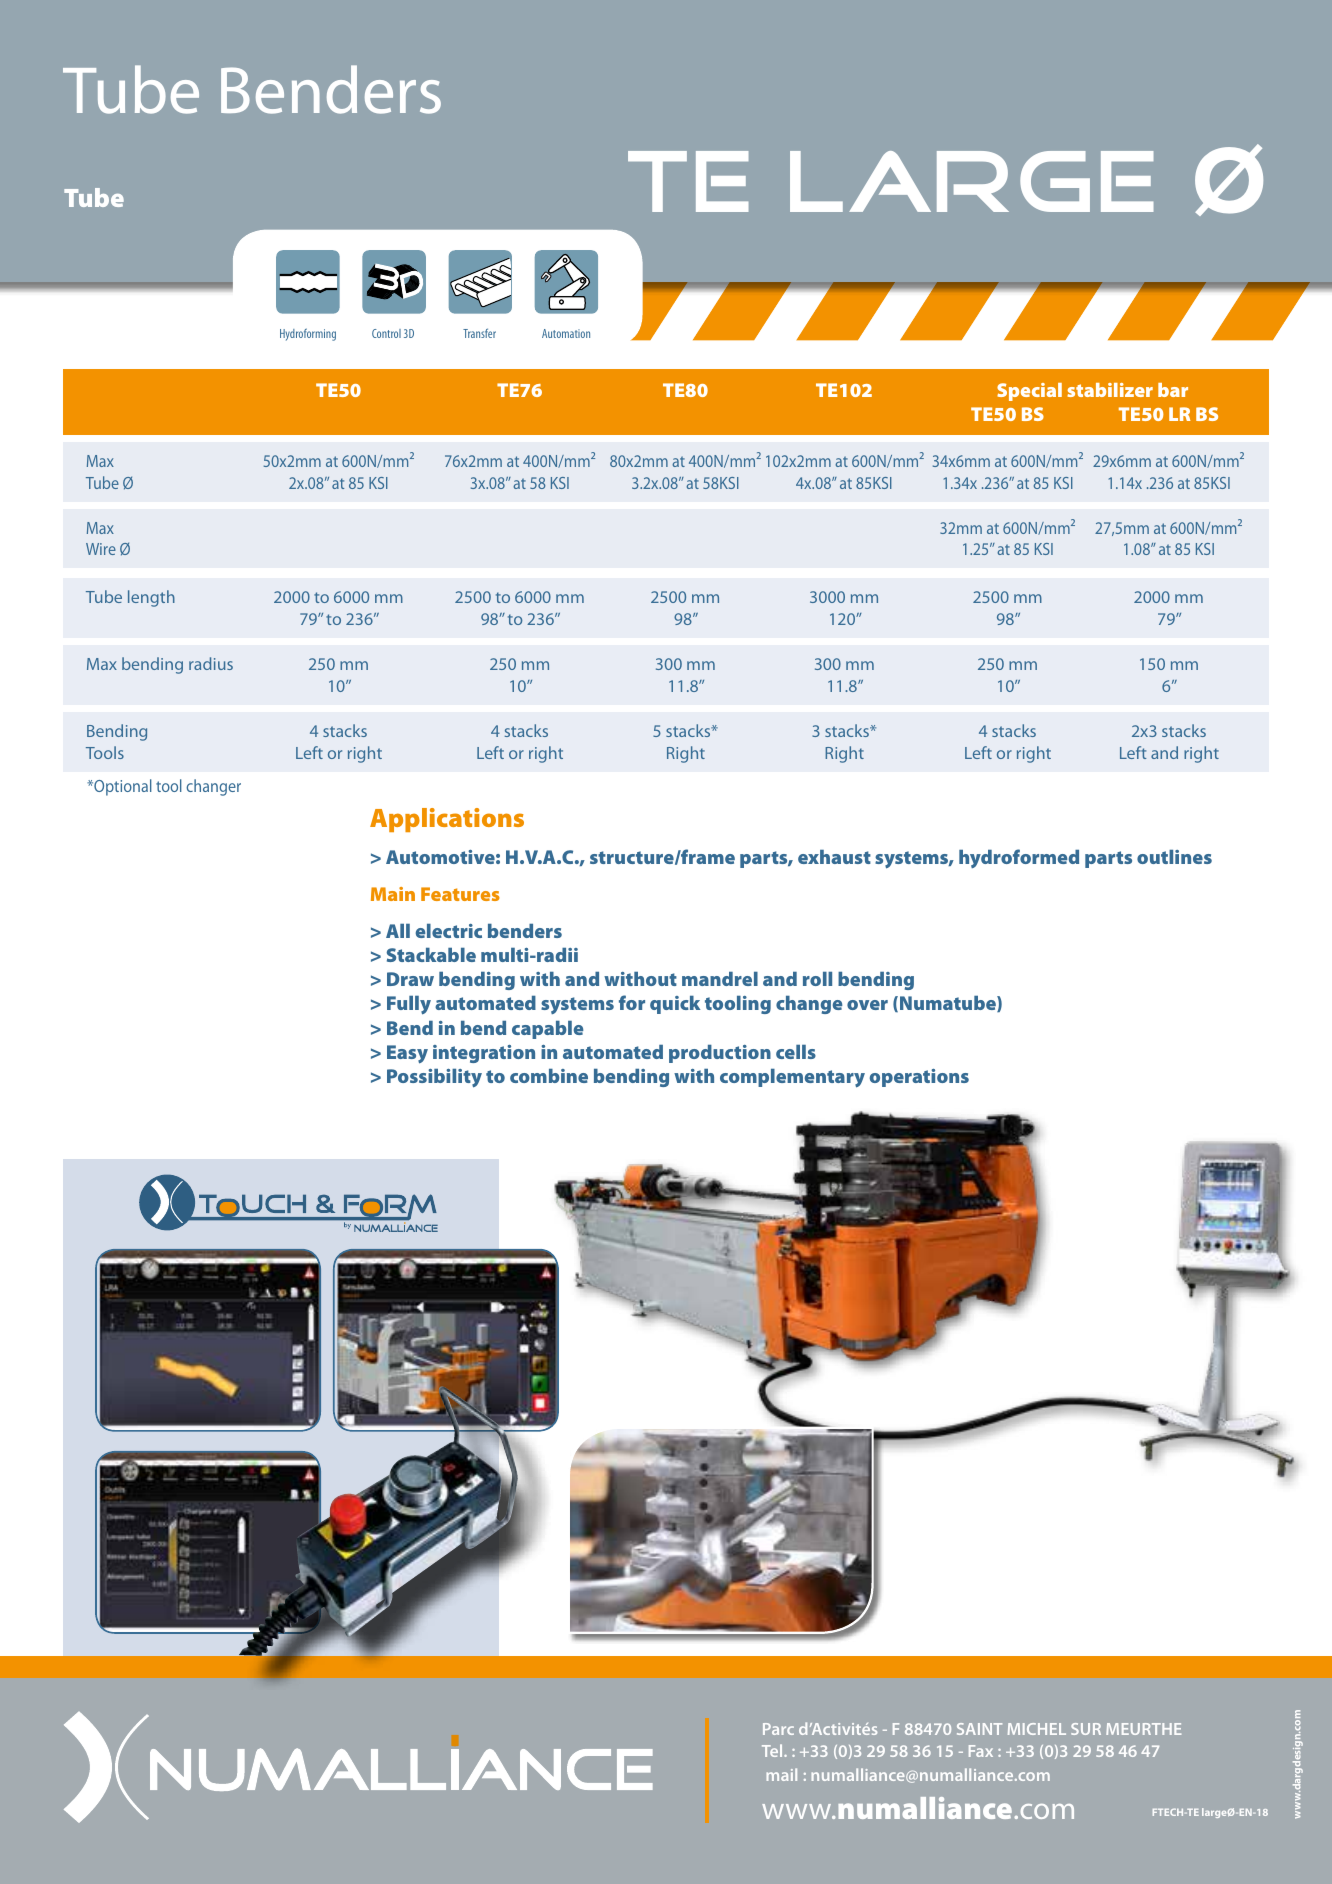  Describe the element at coordinates (1174, 857) in the screenshot. I see `outlines` at that location.
